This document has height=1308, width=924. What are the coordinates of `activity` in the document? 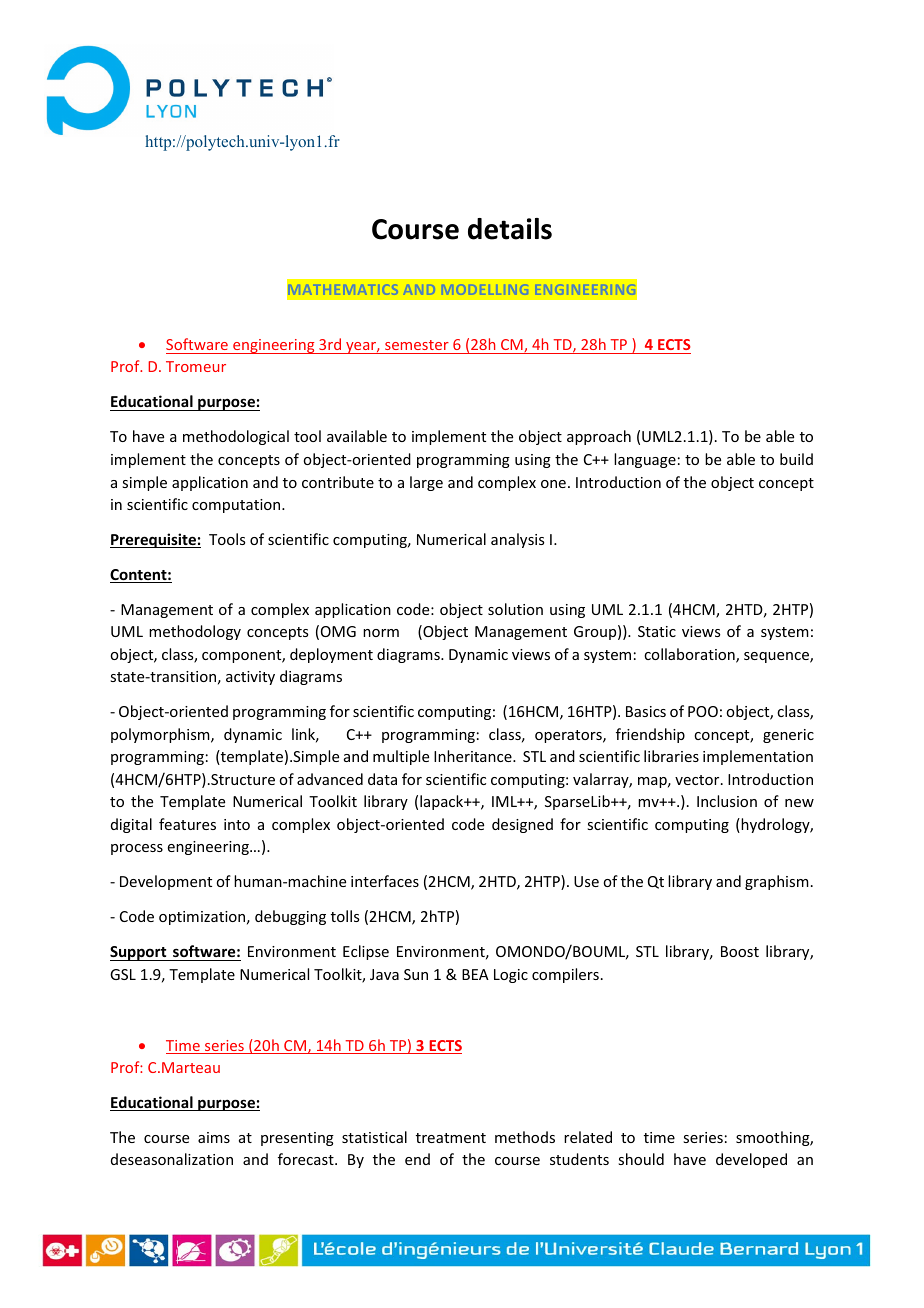 It's located at (250, 678).
